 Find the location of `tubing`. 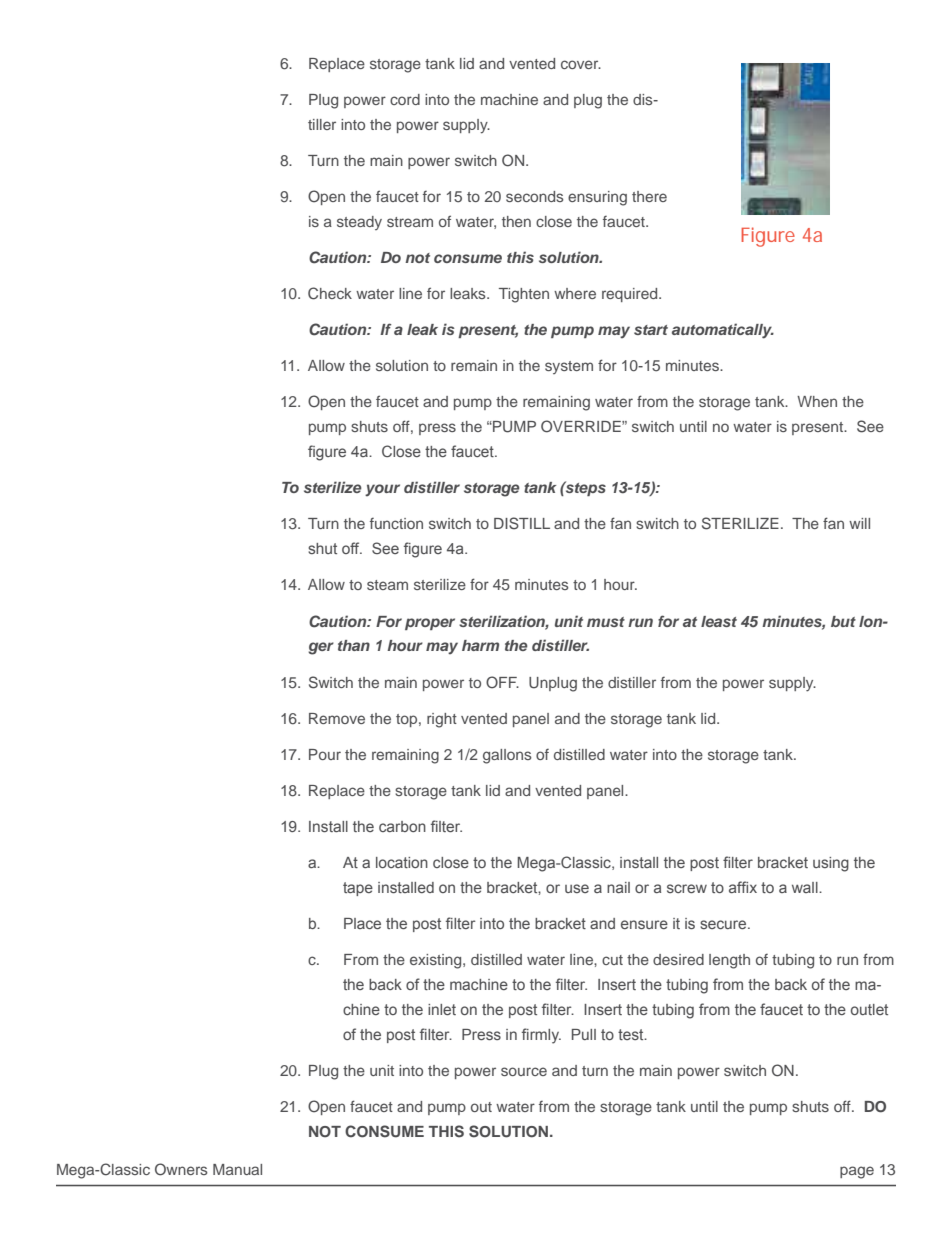

tubing is located at coordinates (793, 961).
